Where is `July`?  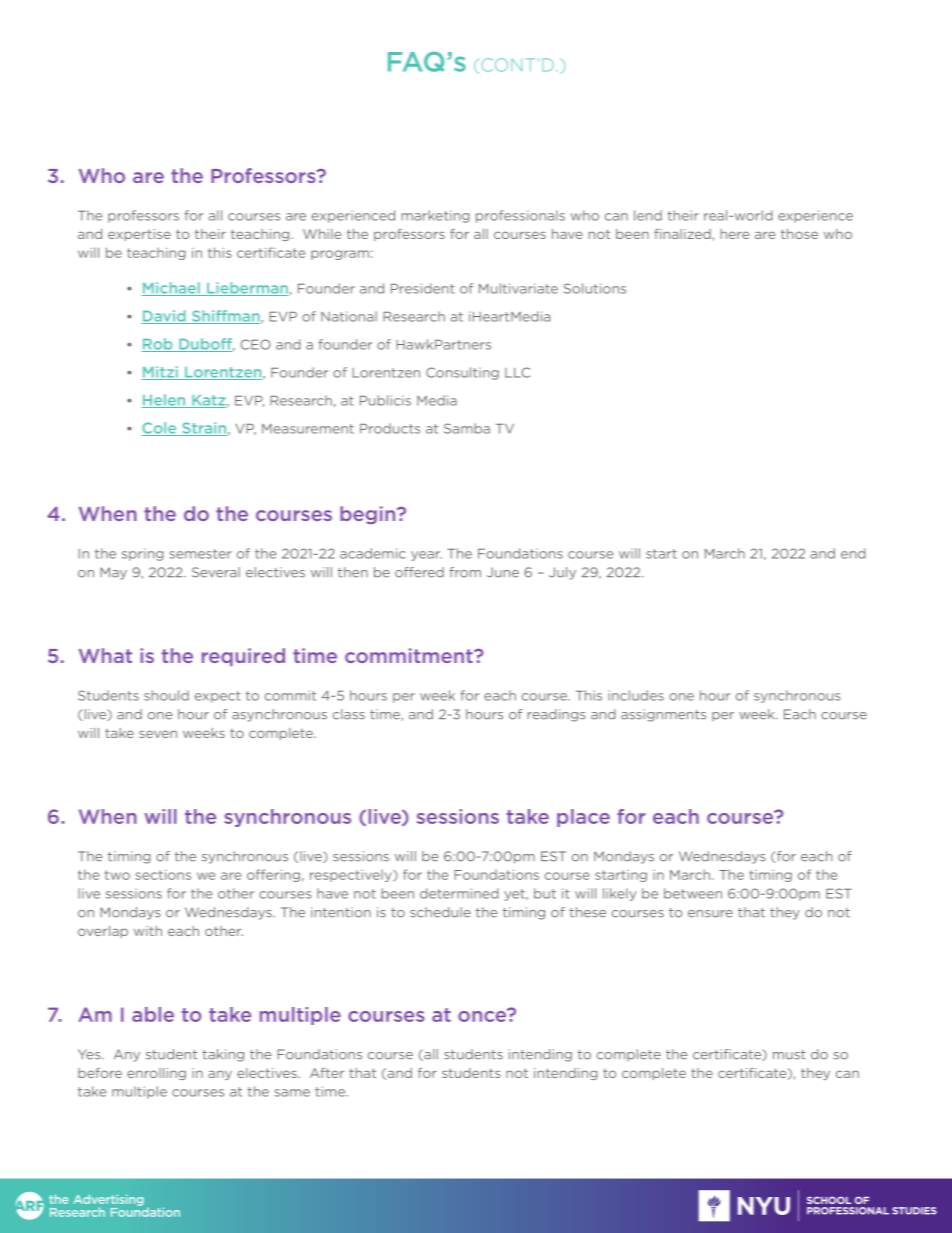
July is located at coordinates (562, 573).
